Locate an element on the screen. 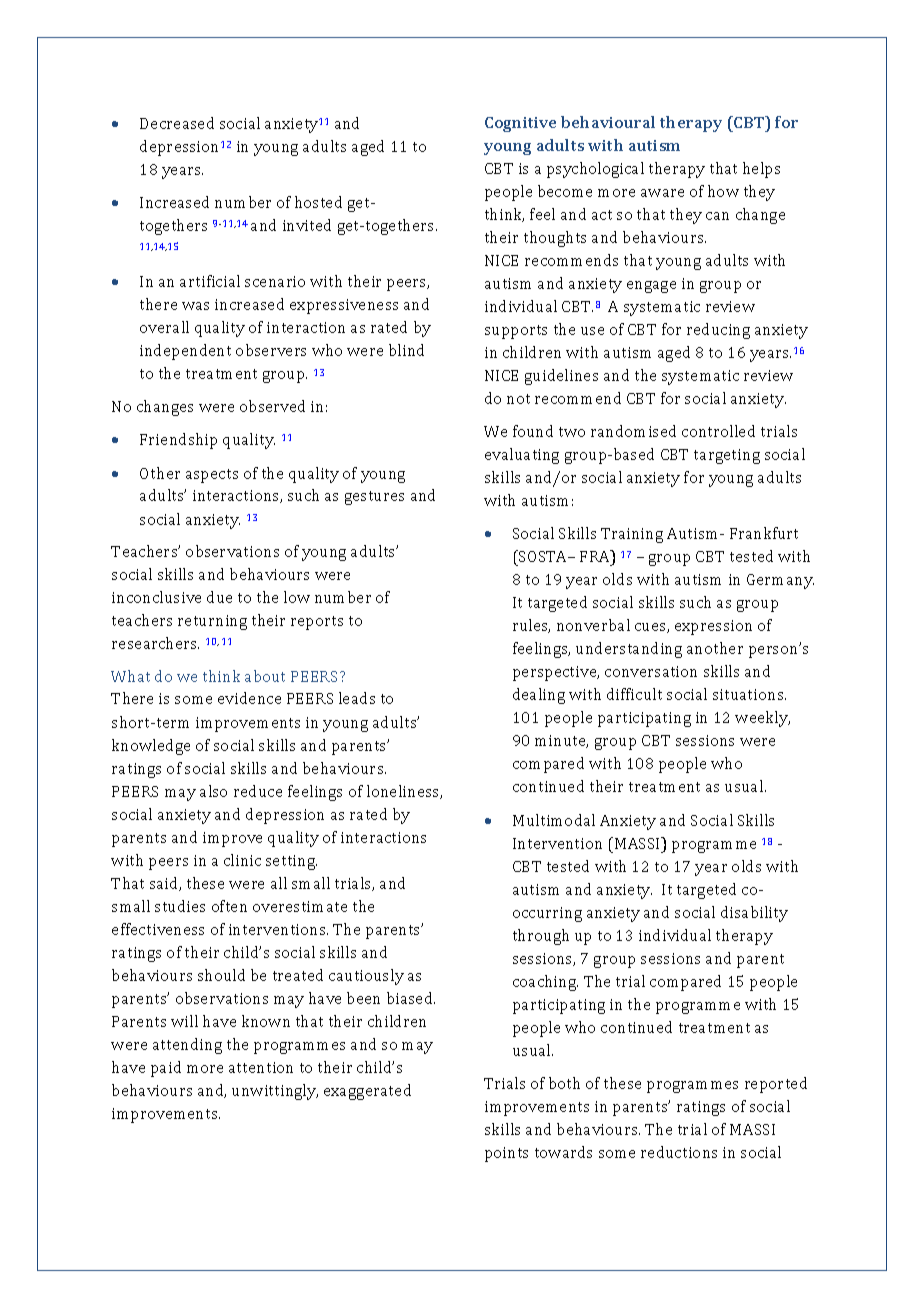 The height and width of the screenshot is (1308, 924). Cognitive is located at coordinates (520, 124).
